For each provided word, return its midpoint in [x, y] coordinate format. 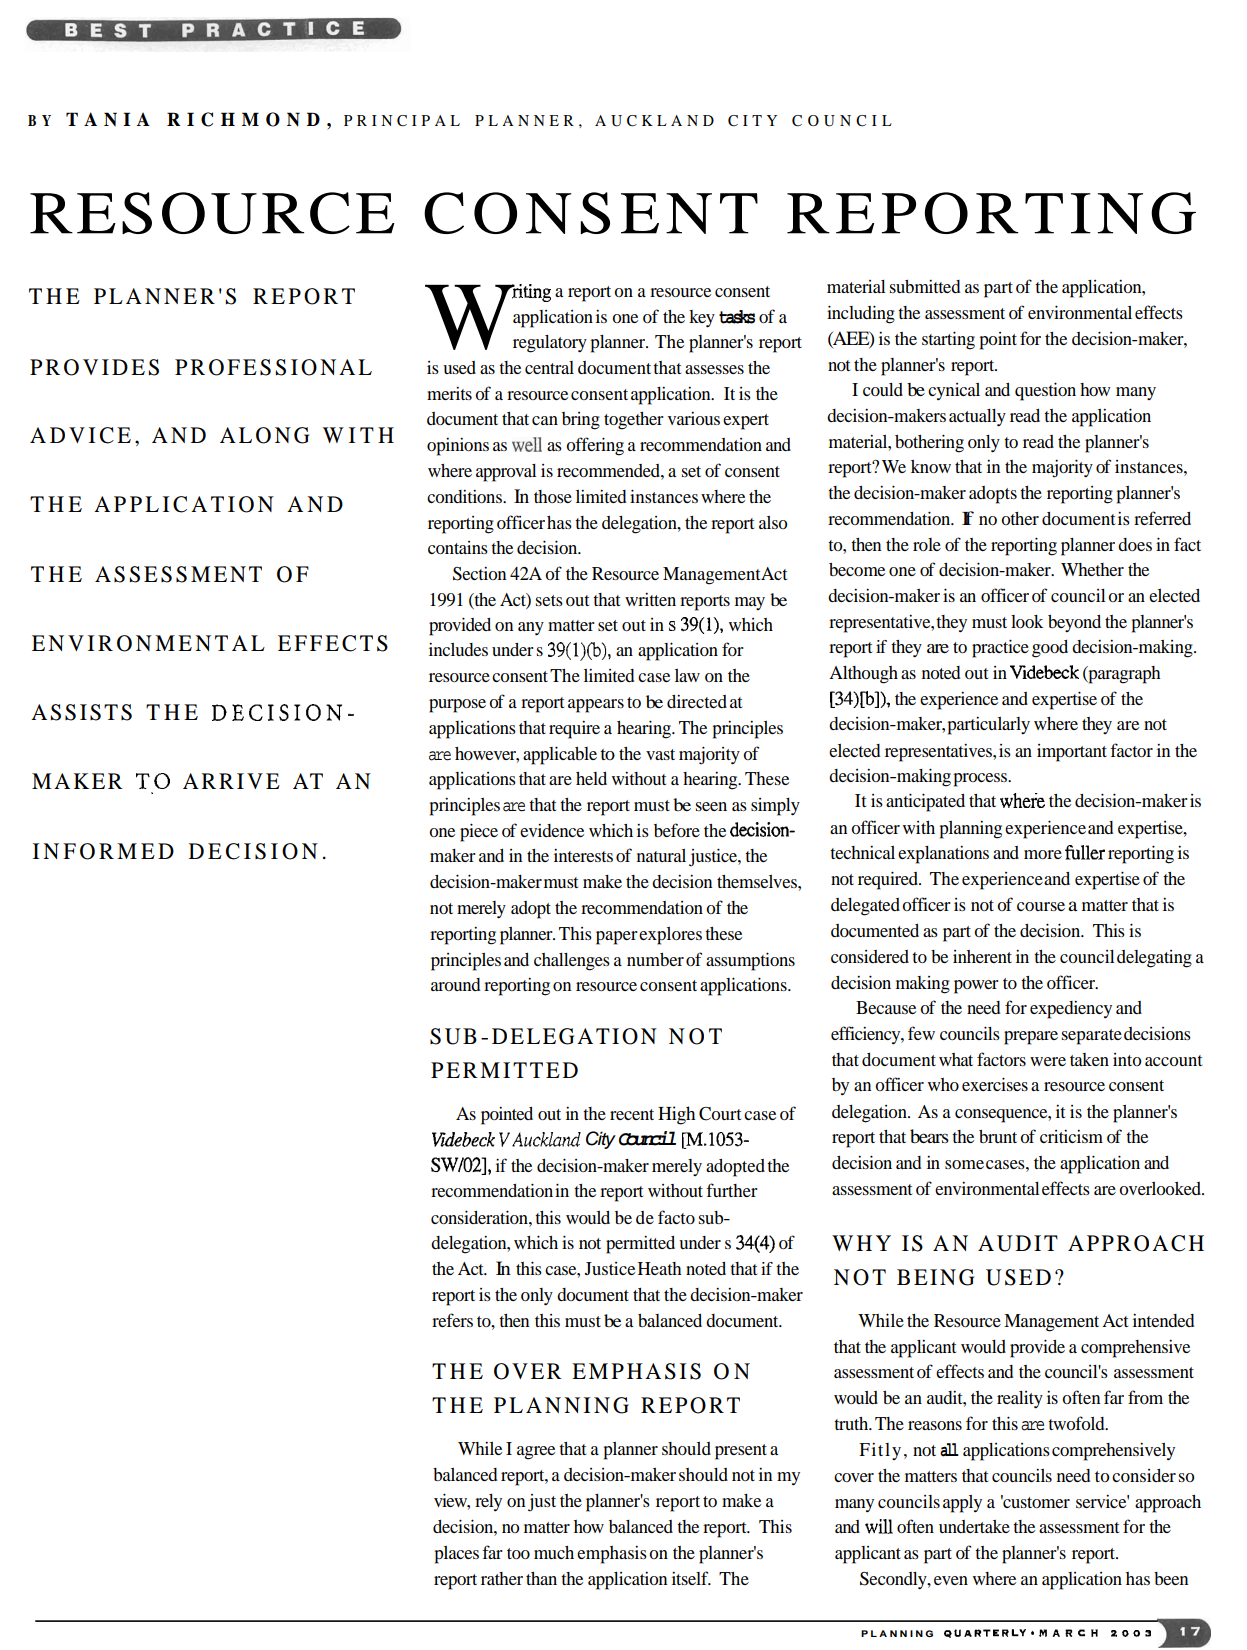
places [457, 1555]
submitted [925, 286]
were [1048, 1061]
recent [632, 1114]
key [702, 319]
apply [962, 1504]
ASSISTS [81, 712]
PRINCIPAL [402, 121]
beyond [1074, 623]
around [455, 984]
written [650, 599]
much [554, 1552]
